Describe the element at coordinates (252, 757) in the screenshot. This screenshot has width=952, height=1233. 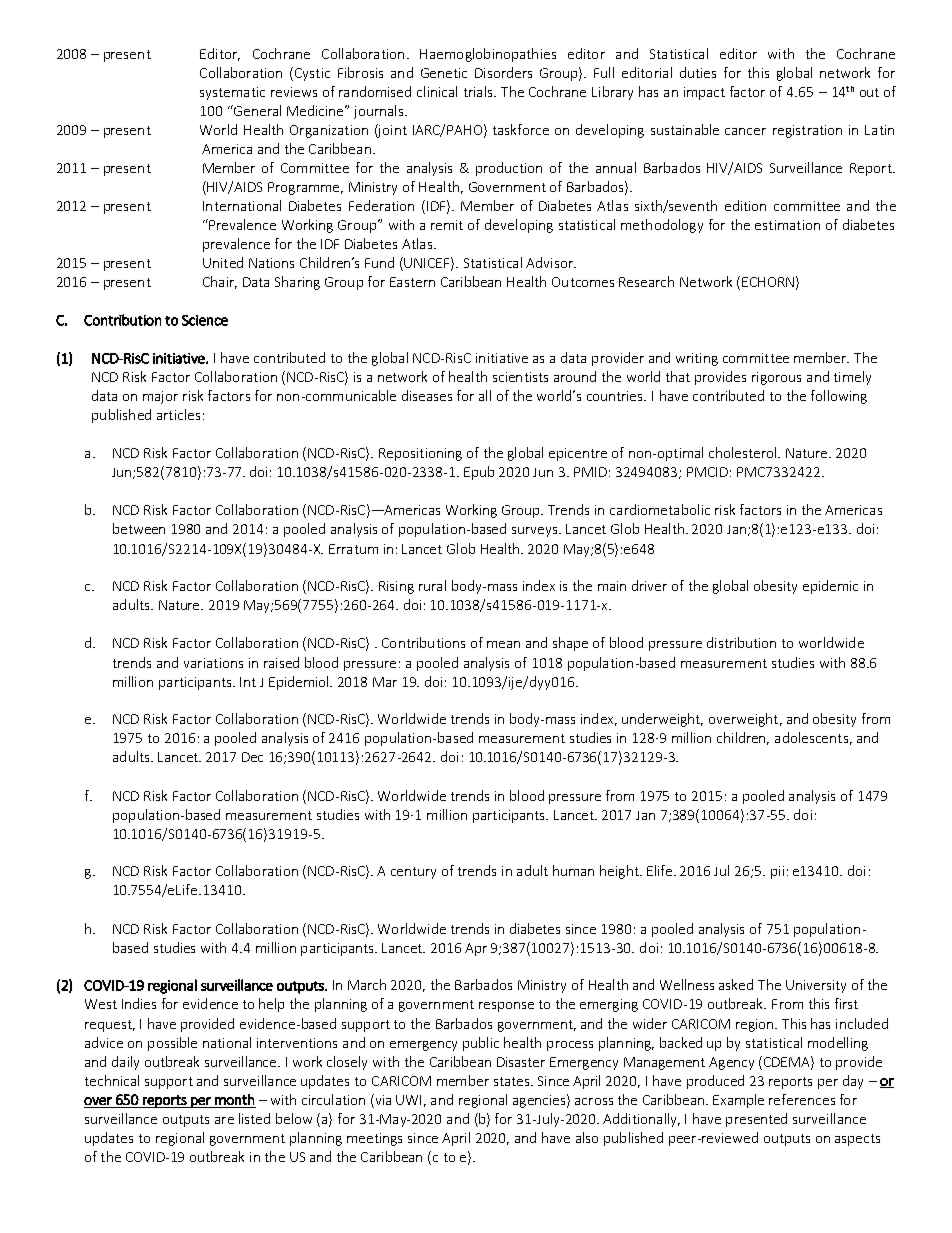
I see `Dec` at that location.
